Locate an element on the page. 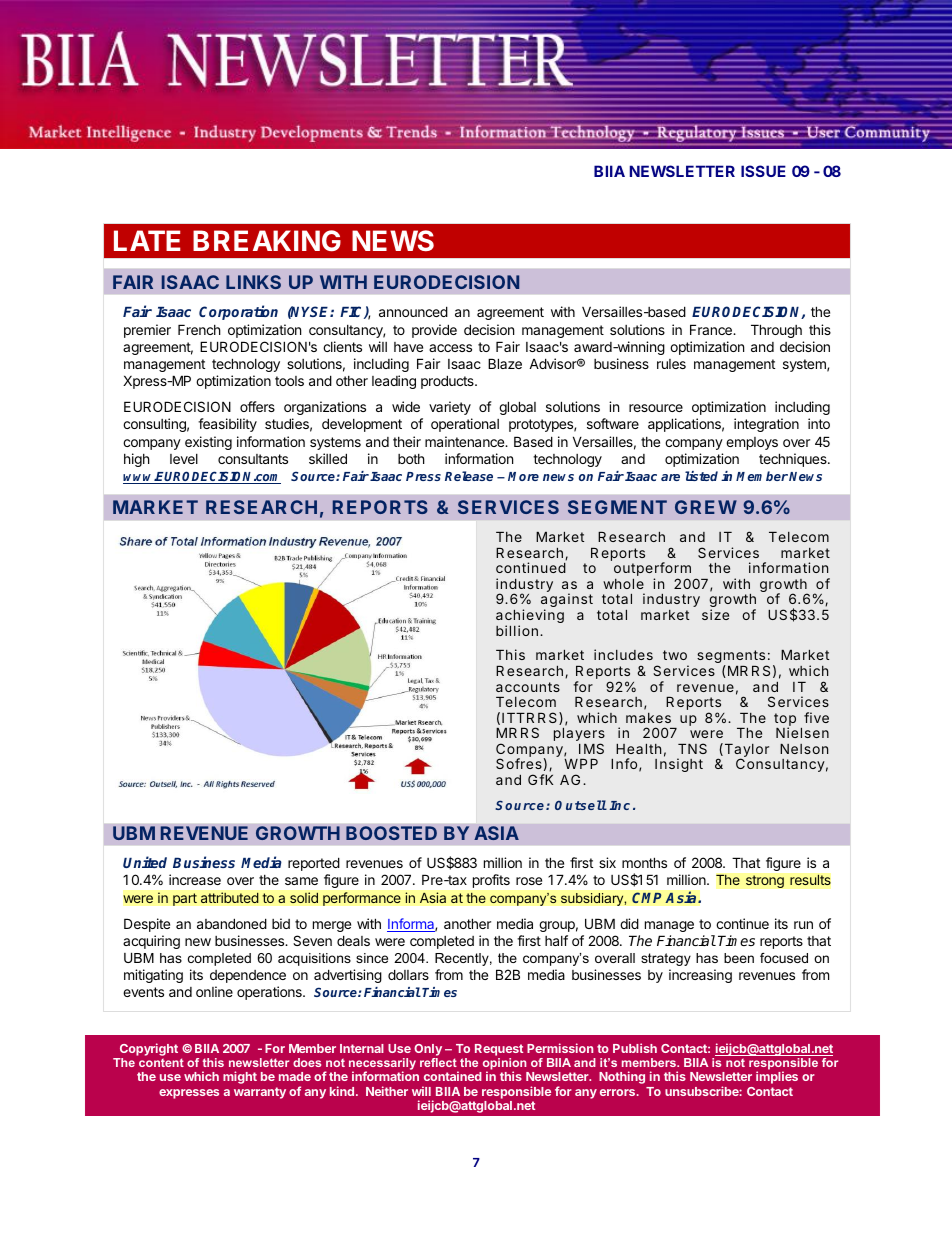 This page has height=1233, width=952. listed is located at coordinates (701, 476).
